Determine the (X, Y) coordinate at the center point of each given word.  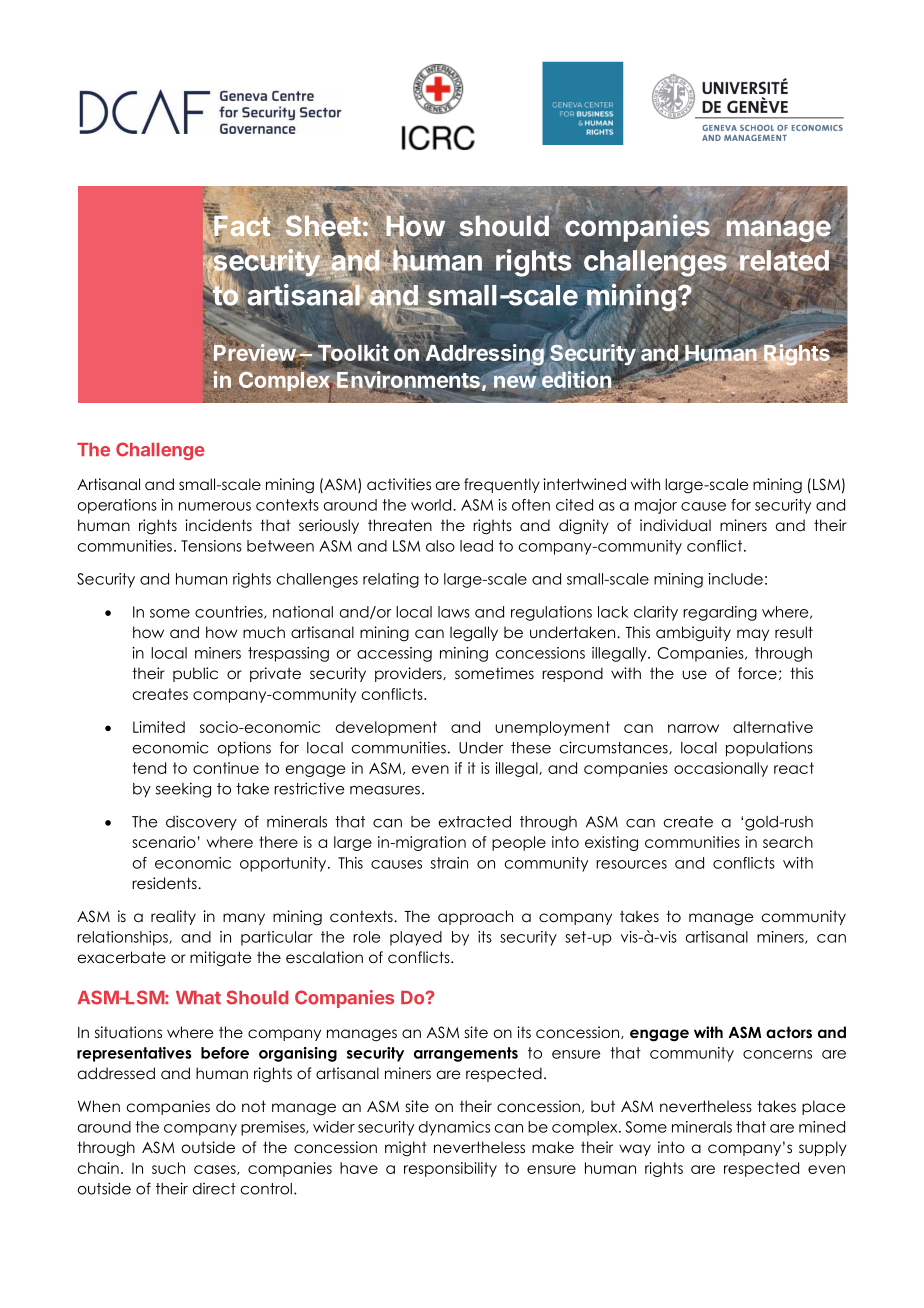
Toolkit (352, 352)
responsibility (450, 1169)
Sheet (323, 226)
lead (476, 546)
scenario (164, 842)
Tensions (211, 546)
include (735, 579)
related (784, 260)
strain (449, 863)
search (788, 842)
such (168, 1168)
